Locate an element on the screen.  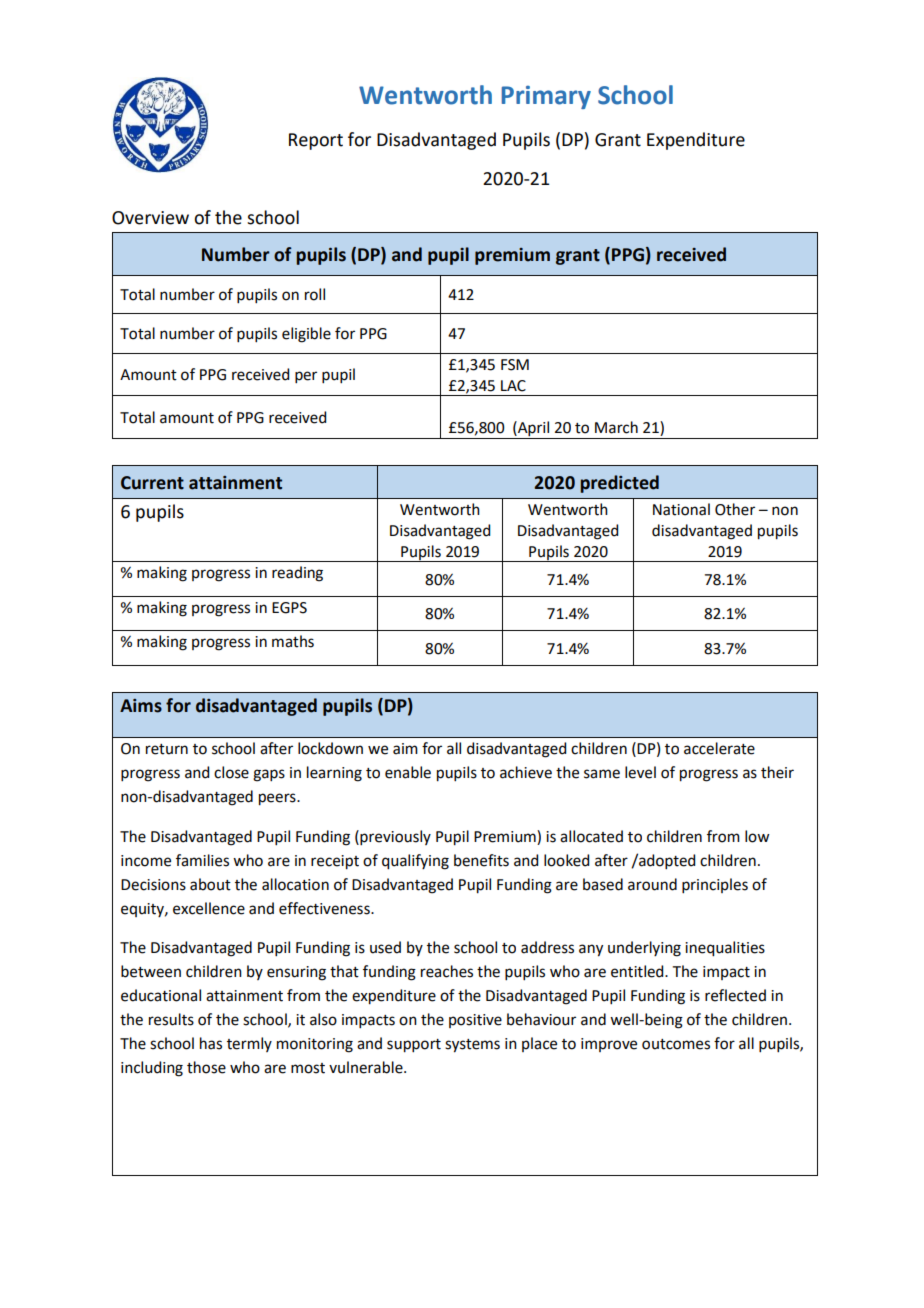
Report is located at coordinates (316, 141).
